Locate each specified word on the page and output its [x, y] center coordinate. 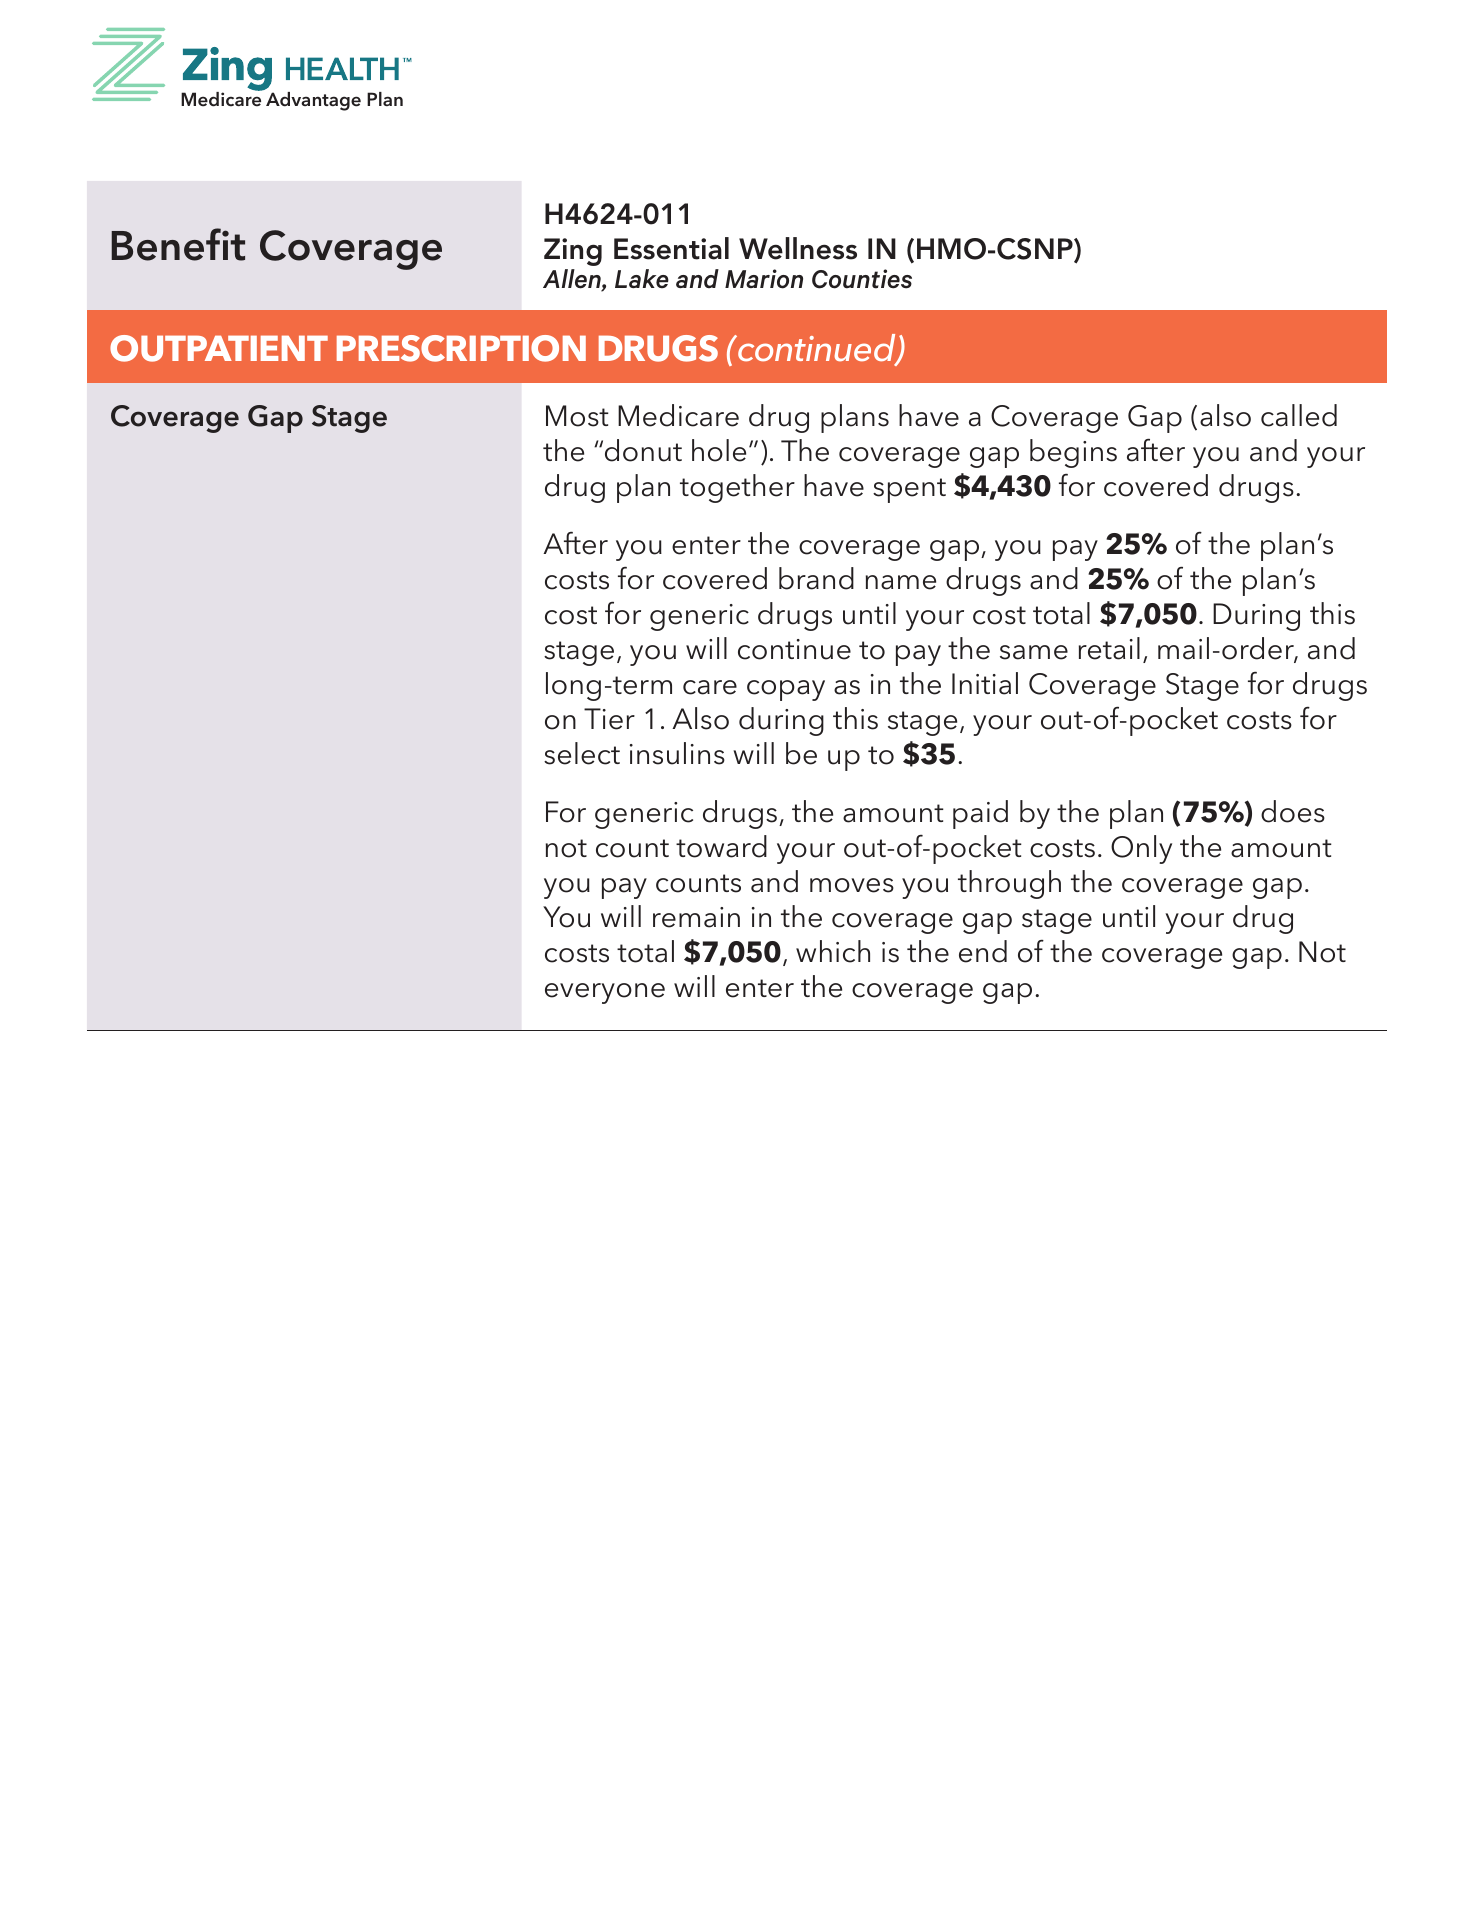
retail [1109, 648]
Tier [609, 719]
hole [719, 450]
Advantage [312, 100]
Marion [764, 279]
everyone [605, 993]
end [983, 951]
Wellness [798, 248]
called [1299, 415]
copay [786, 690]
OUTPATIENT [219, 348]
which [833, 951]
